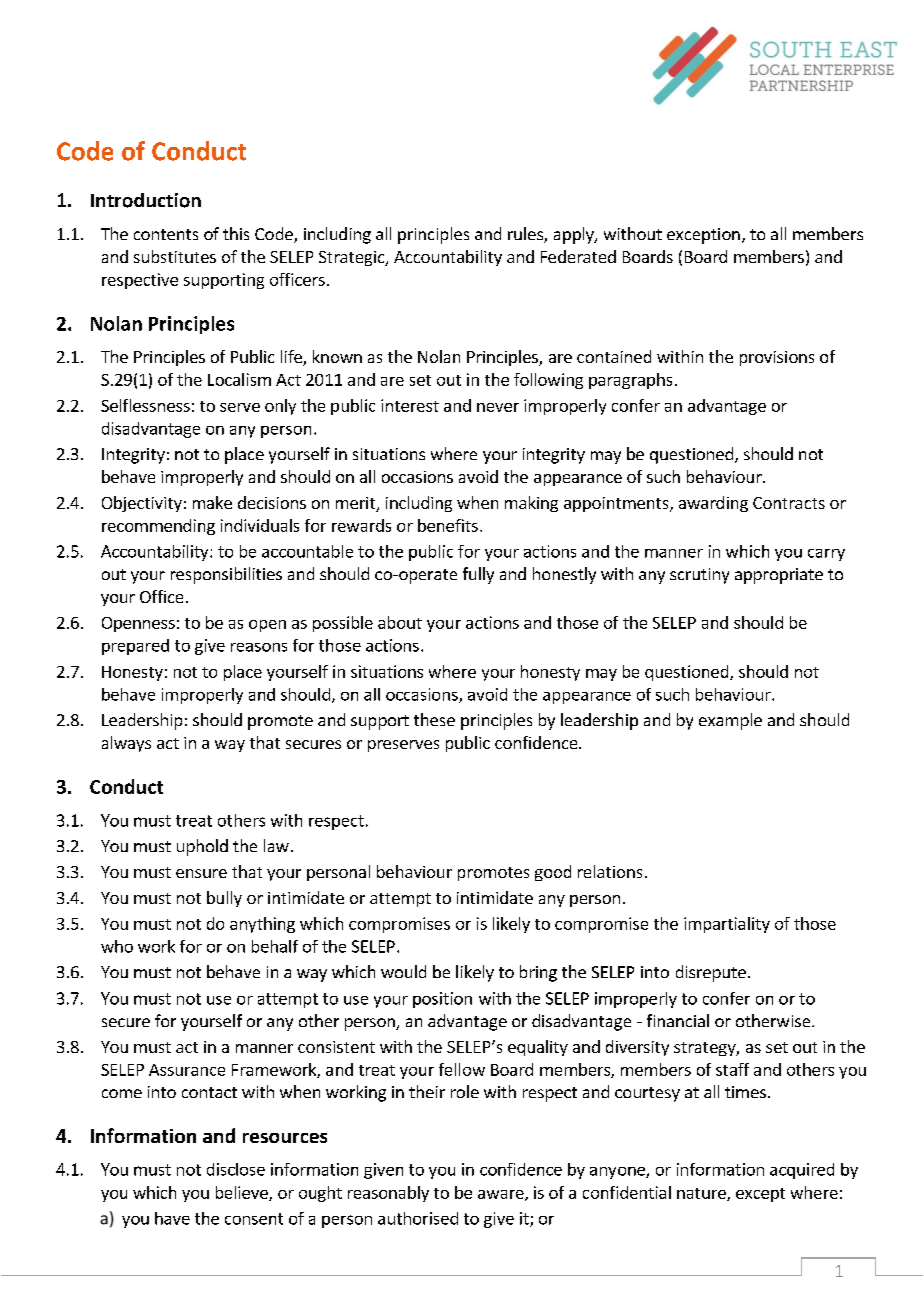 Image resolution: width=924 pixels, height=1308 pixels. Describe the element at coordinates (526, 235) in the page. I see `rules` at that location.
